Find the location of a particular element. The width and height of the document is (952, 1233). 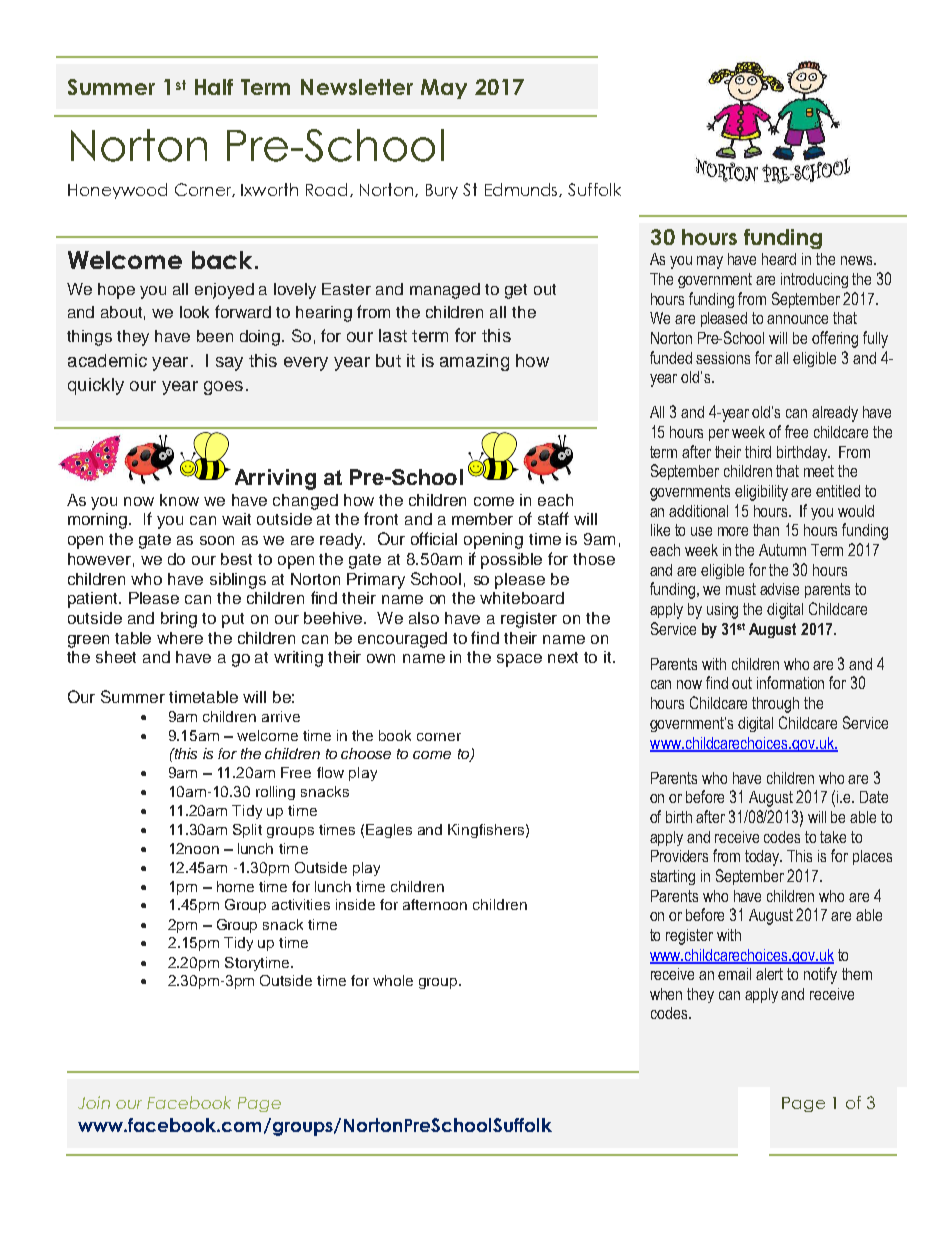

Split is located at coordinates (247, 831).
